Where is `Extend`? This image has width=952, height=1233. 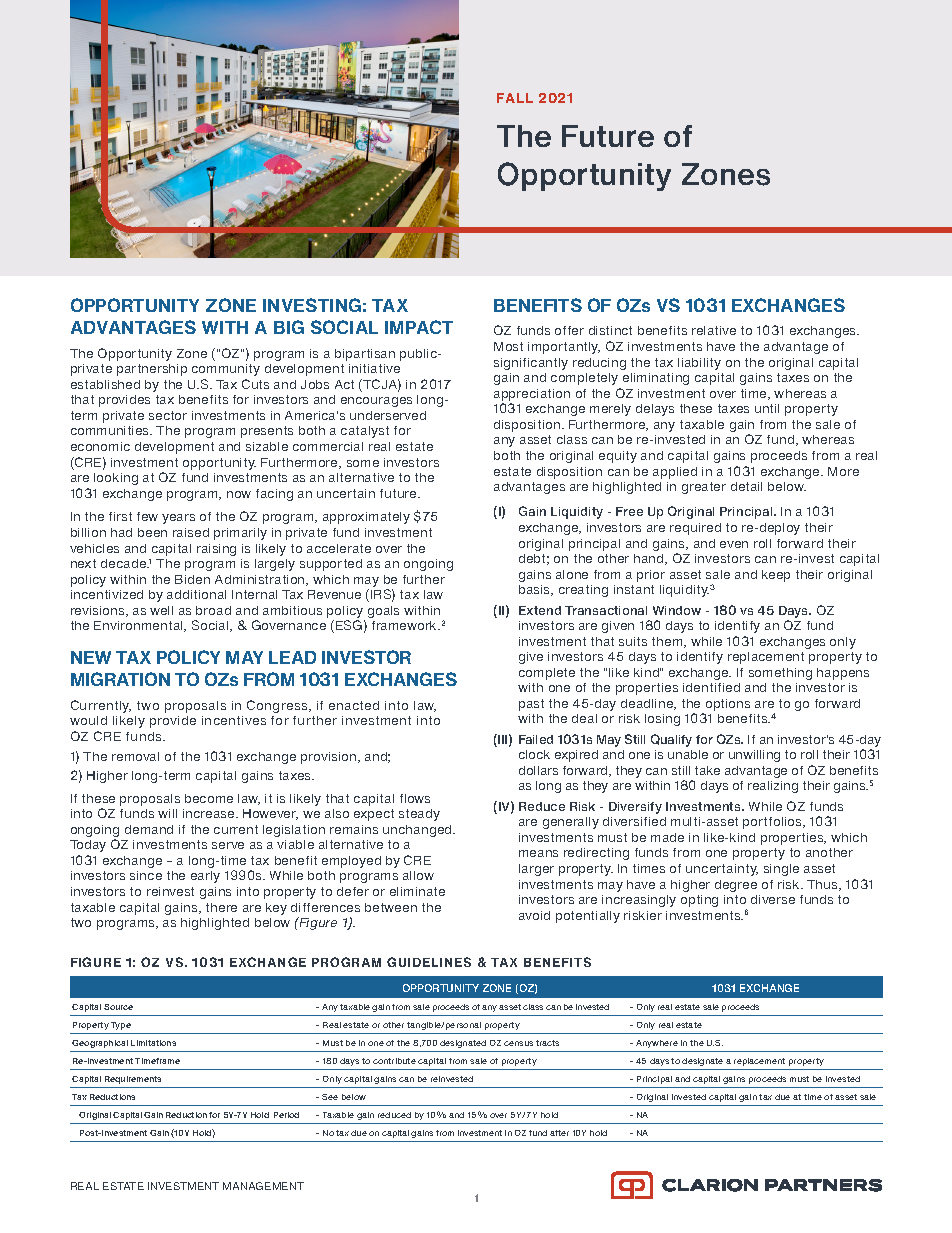
Extend is located at coordinates (540, 610).
